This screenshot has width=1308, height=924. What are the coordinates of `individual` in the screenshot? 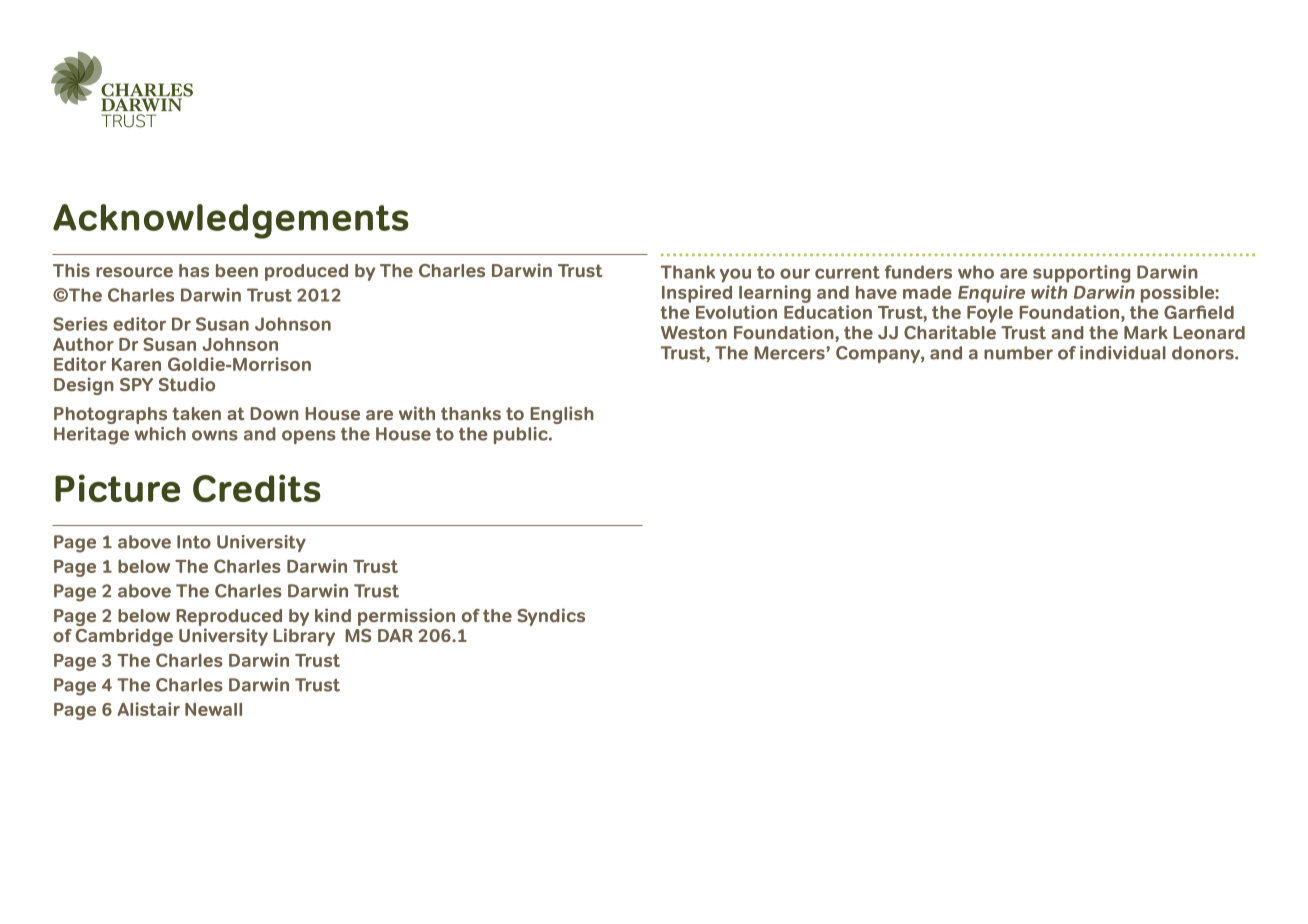 It's located at (1123, 353).
